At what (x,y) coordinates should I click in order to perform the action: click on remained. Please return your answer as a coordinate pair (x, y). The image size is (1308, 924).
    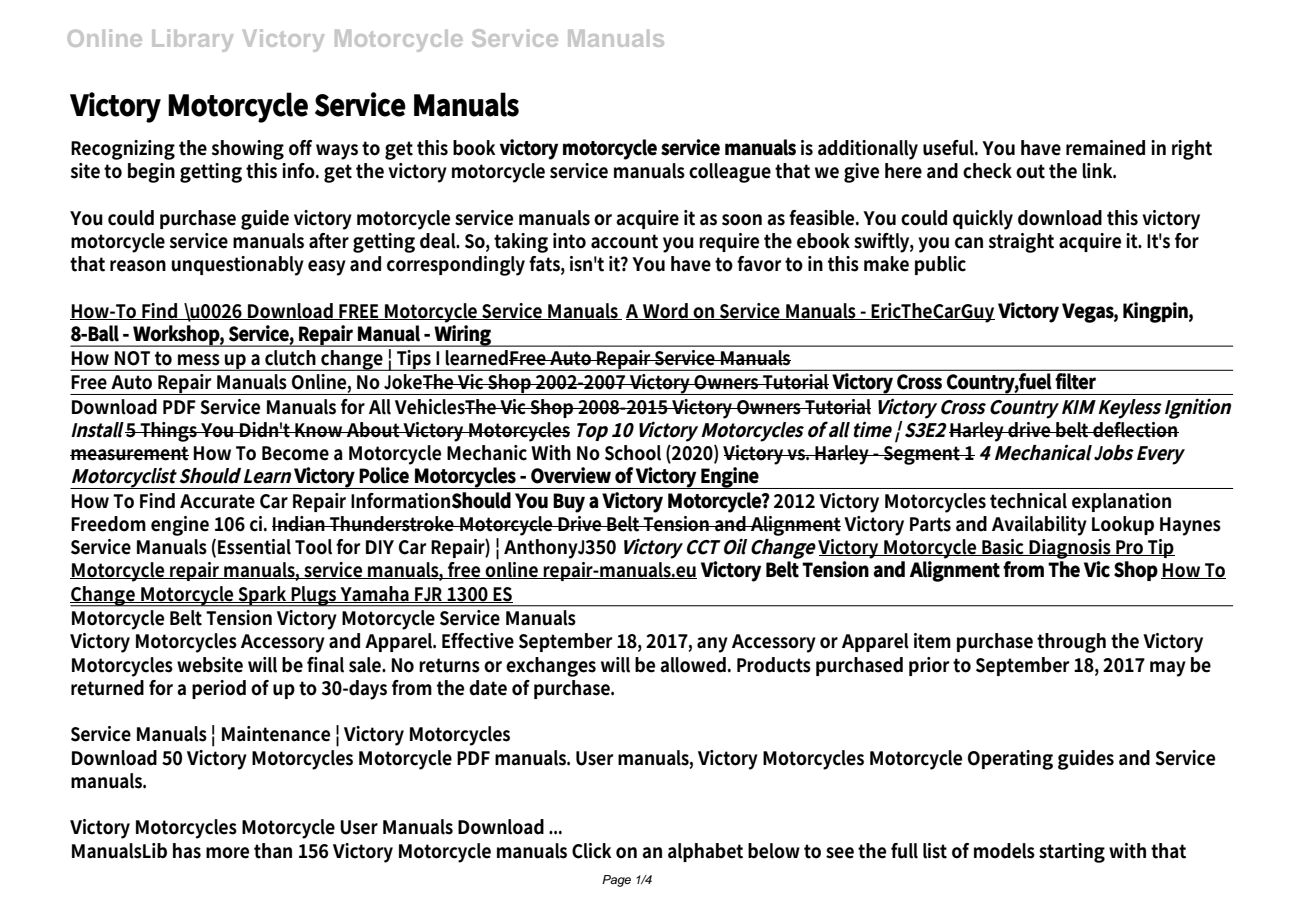
    Looking at the image, I should click on (1105, 148).
